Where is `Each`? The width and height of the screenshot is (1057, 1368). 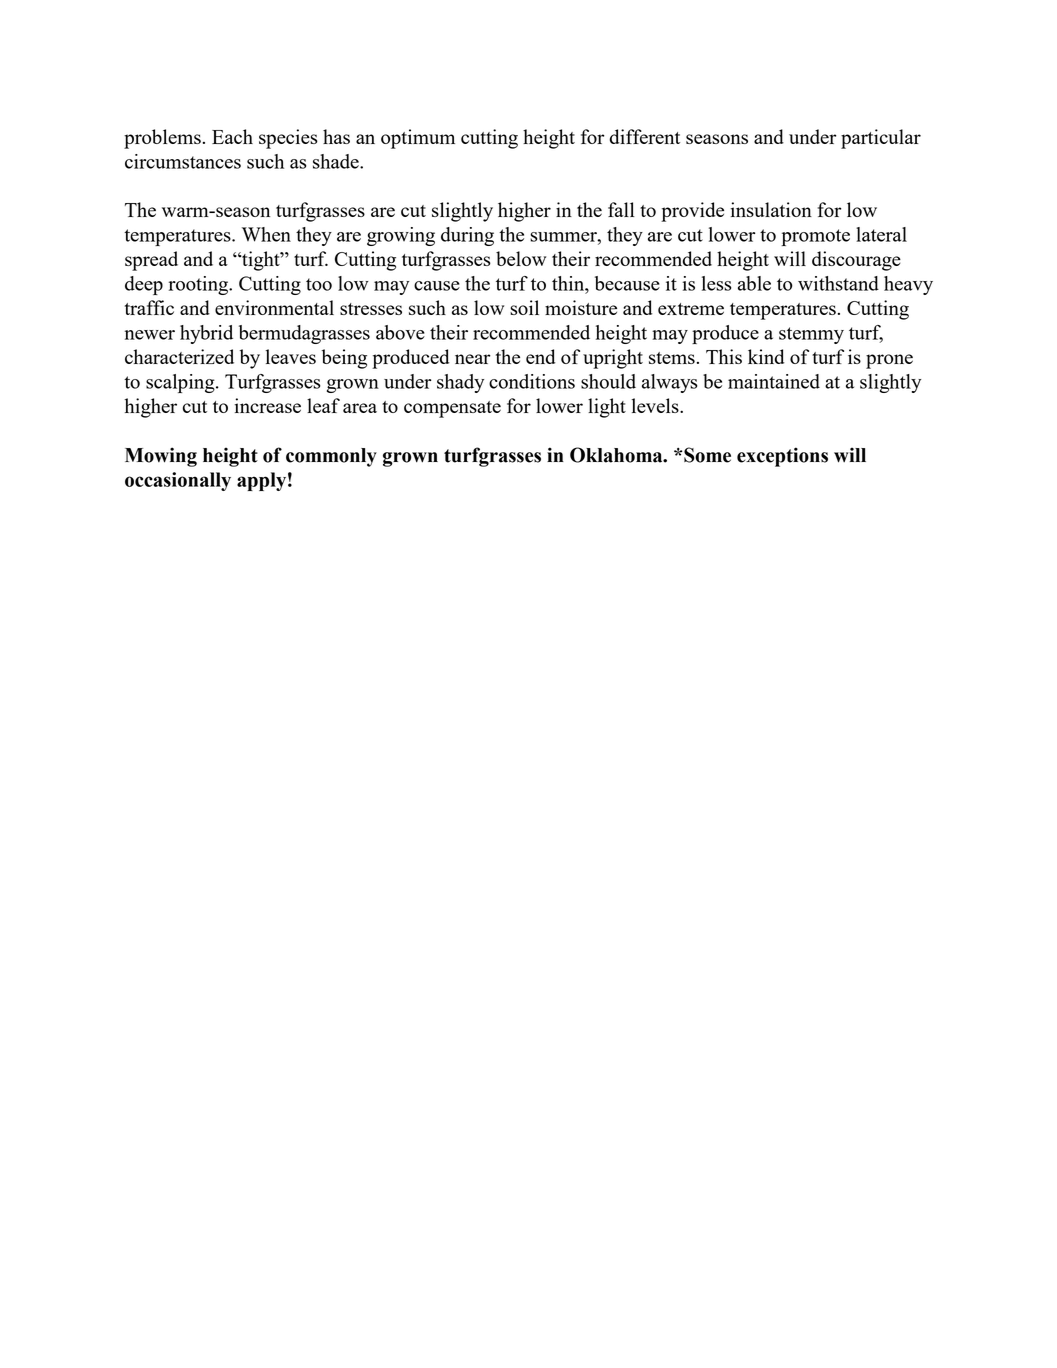 Each is located at coordinates (232, 136).
